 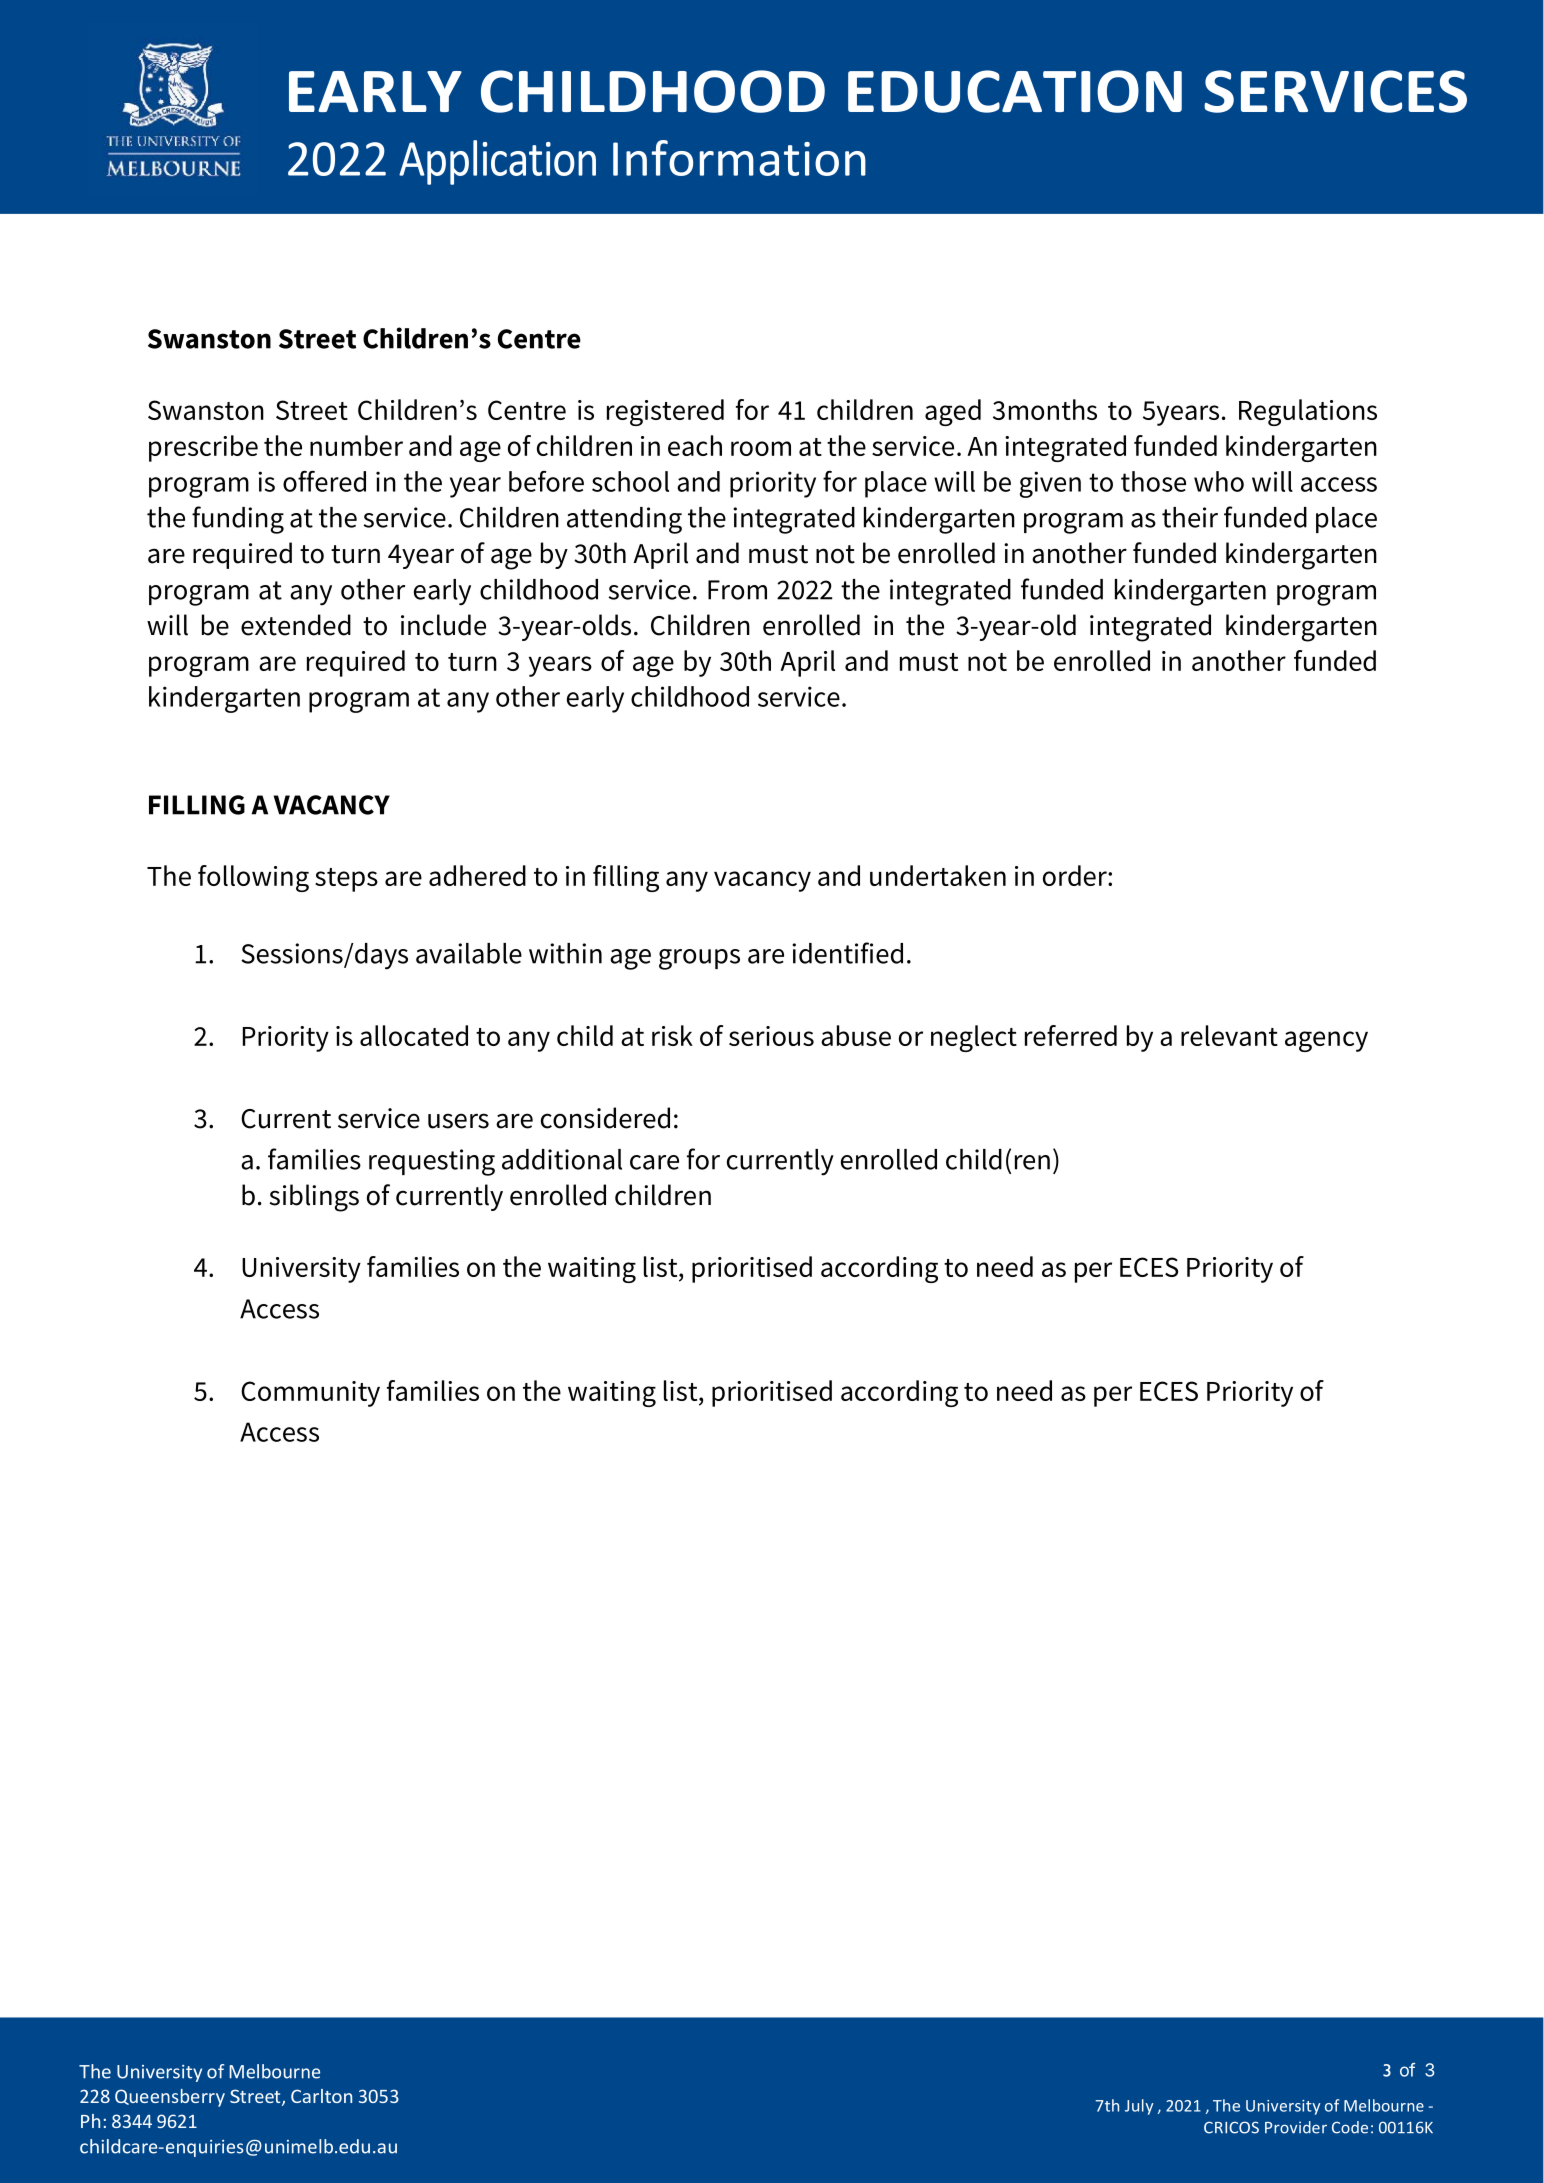 I want to click on Provider, so click(x=1296, y=2127).
